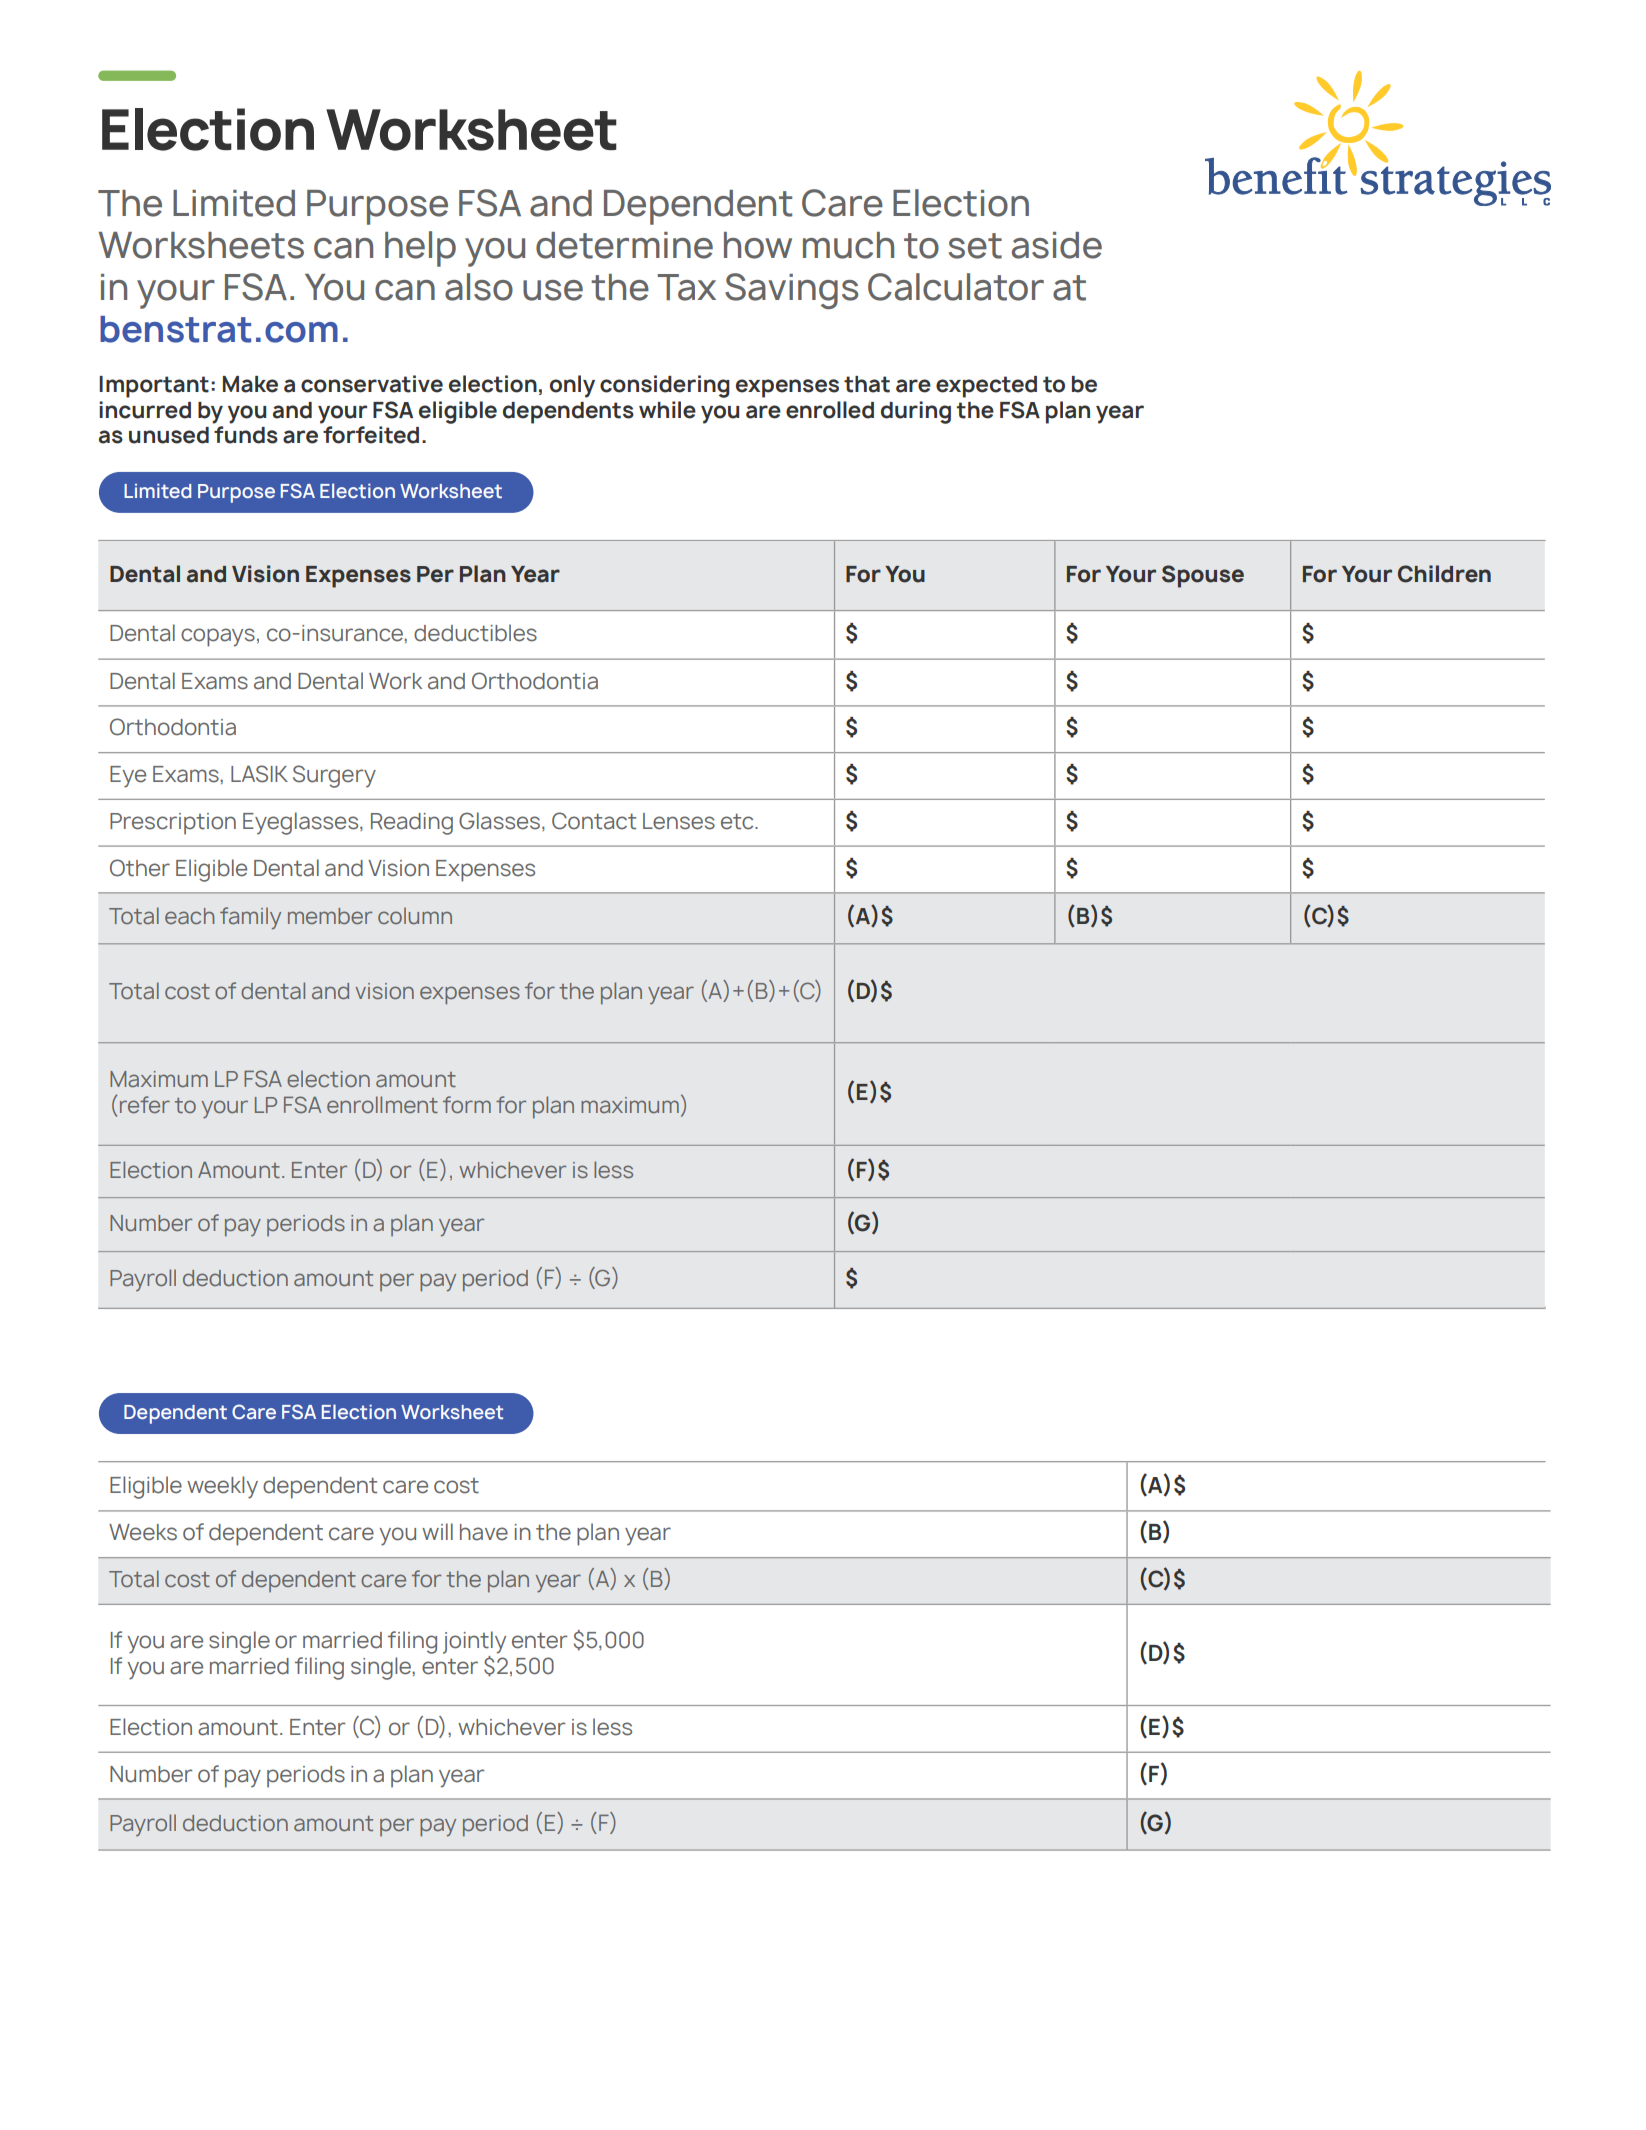 This image has width=1646, height=2130. What do you see at coordinates (437, 1531) in the image?
I see `will` at bounding box center [437, 1531].
